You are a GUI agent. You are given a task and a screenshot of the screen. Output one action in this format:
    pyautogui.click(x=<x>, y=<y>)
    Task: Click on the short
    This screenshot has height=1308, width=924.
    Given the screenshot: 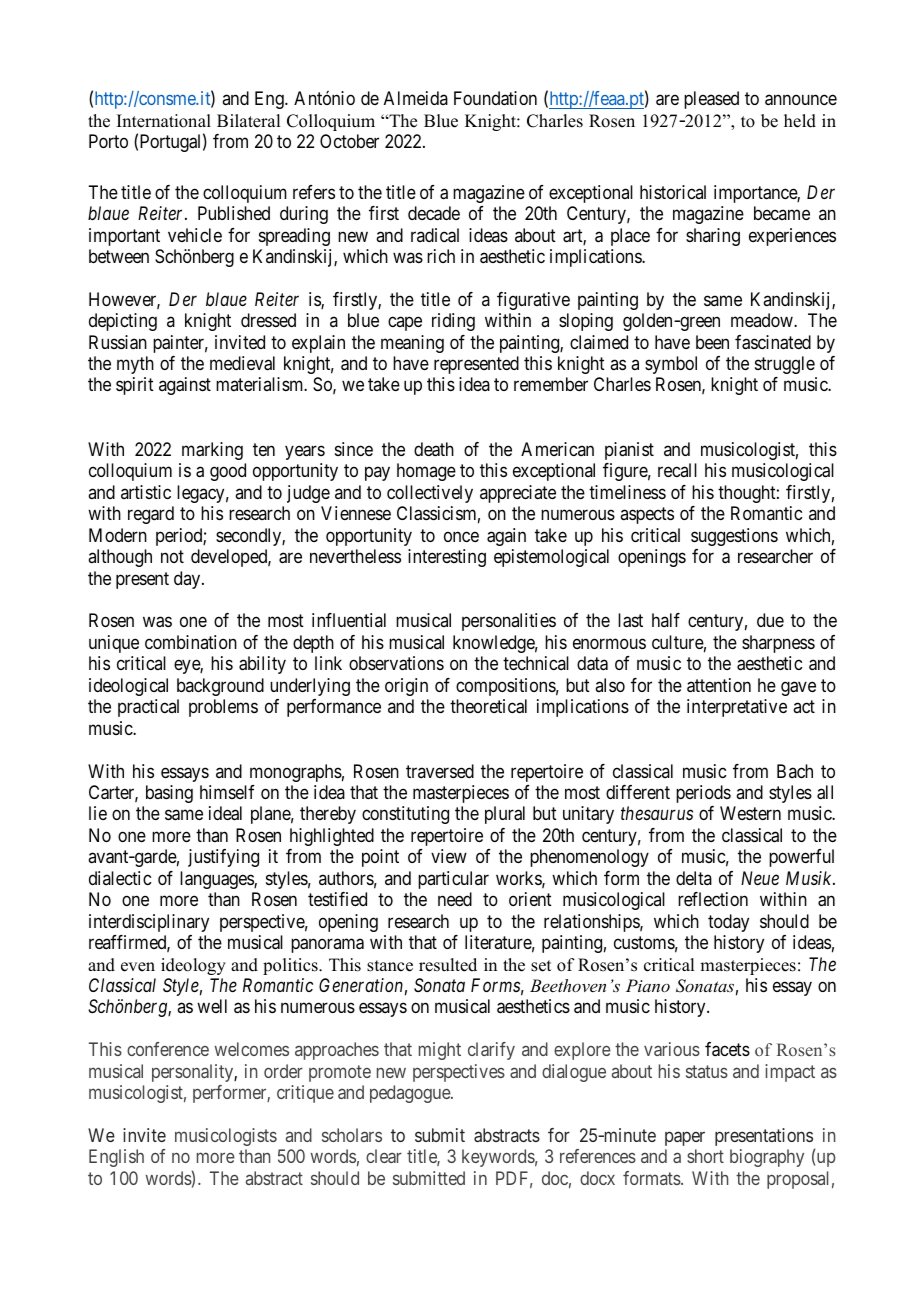 What is the action you would take?
    pyautogui.click(x=705, y=1156)
